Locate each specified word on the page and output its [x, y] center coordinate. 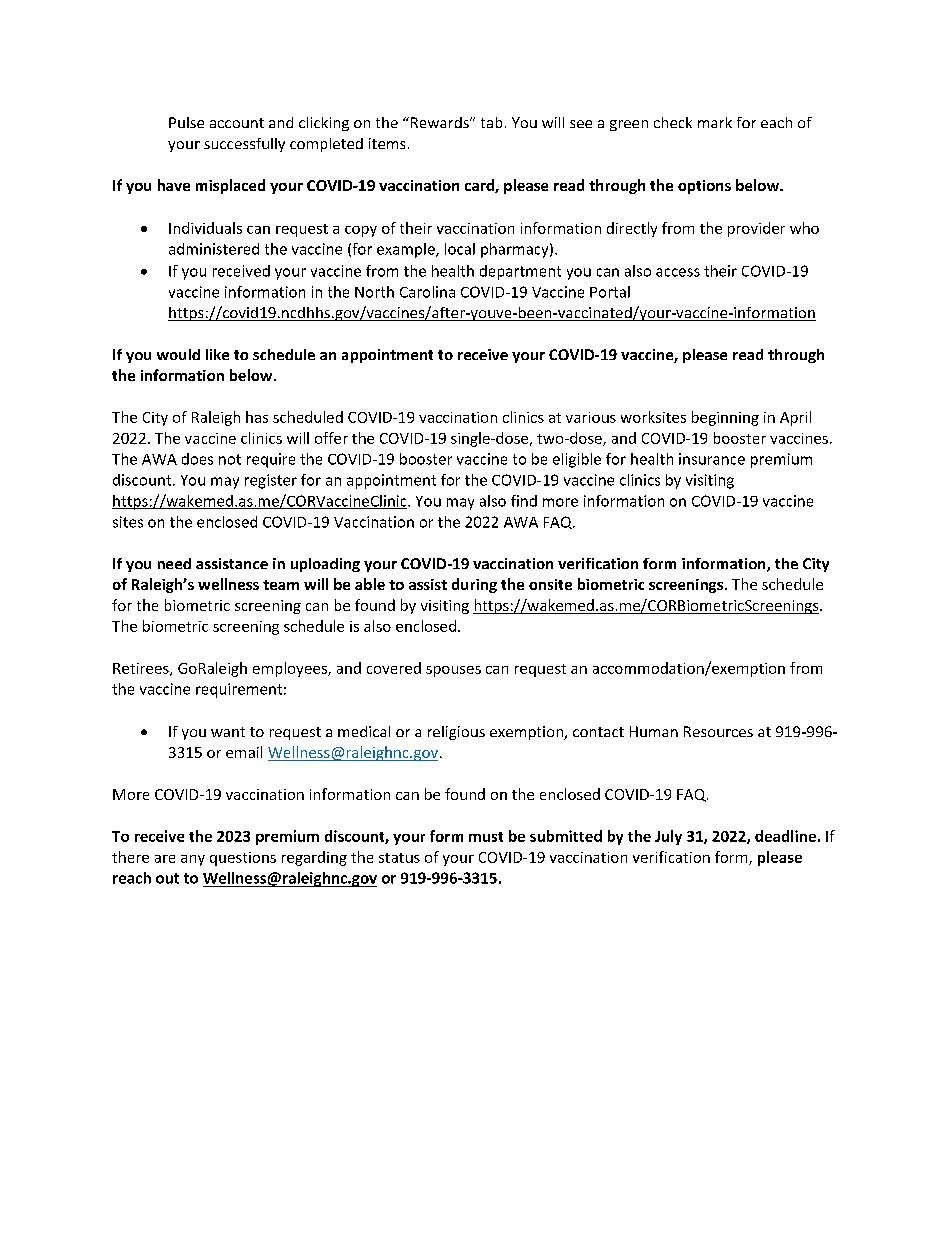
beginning [725, 418]
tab [491, 122]
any [193, 860]
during [474, 585]
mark [715, 122]
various [591, 417]
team [281, 585]
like [217, 354]
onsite [550, 584]
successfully [244, 145]
